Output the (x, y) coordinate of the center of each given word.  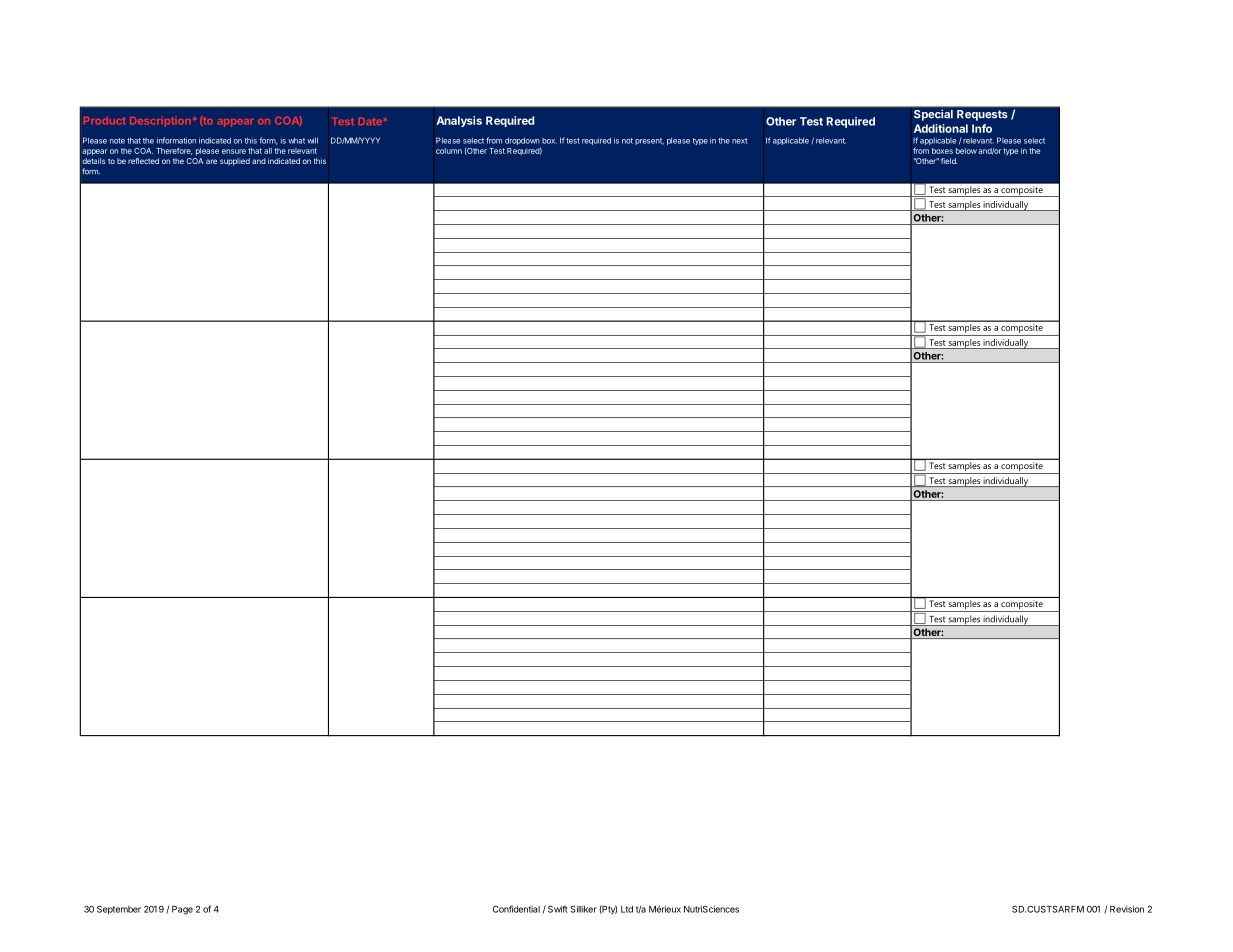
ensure (234, 151)
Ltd (627, 909)
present (649, 141)
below (966, 151)
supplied (235, 162)
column (449, 151)
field (949, 161)
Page (182, 910)
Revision (1127, 909)
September (119, 910)
